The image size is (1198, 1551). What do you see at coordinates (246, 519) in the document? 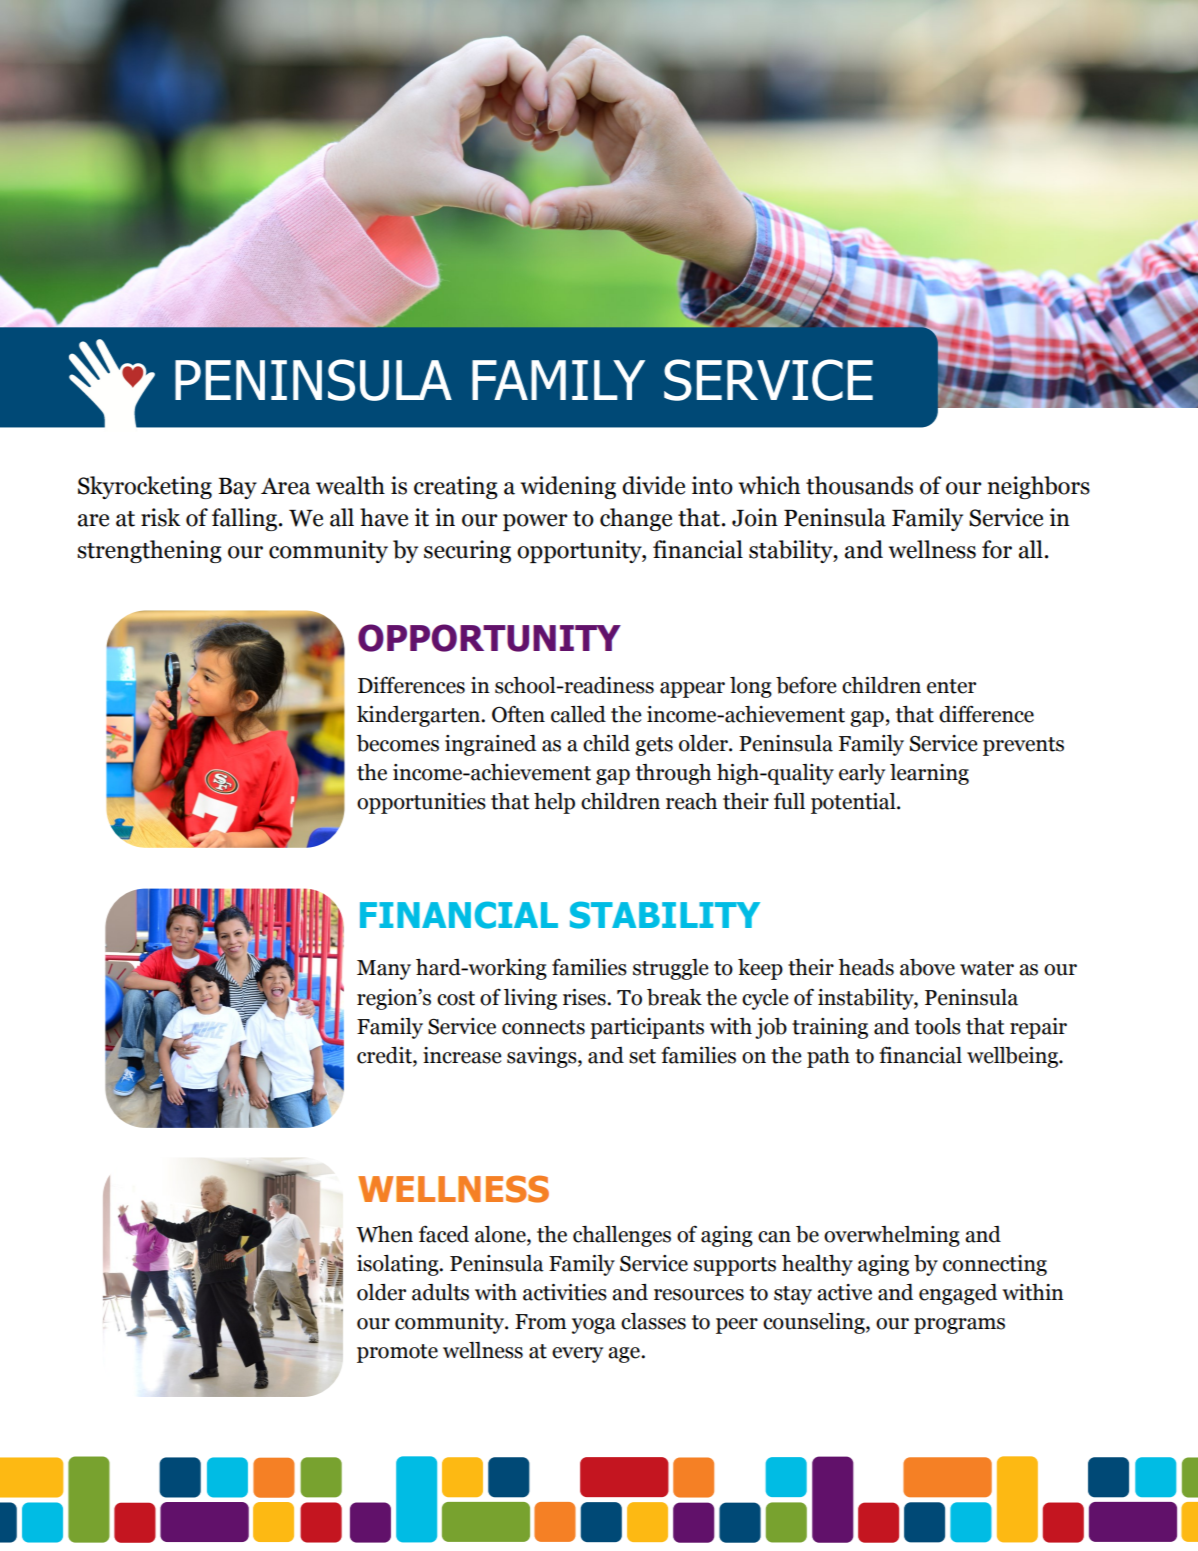
I see `falling` at bounding box center [246, 519].
